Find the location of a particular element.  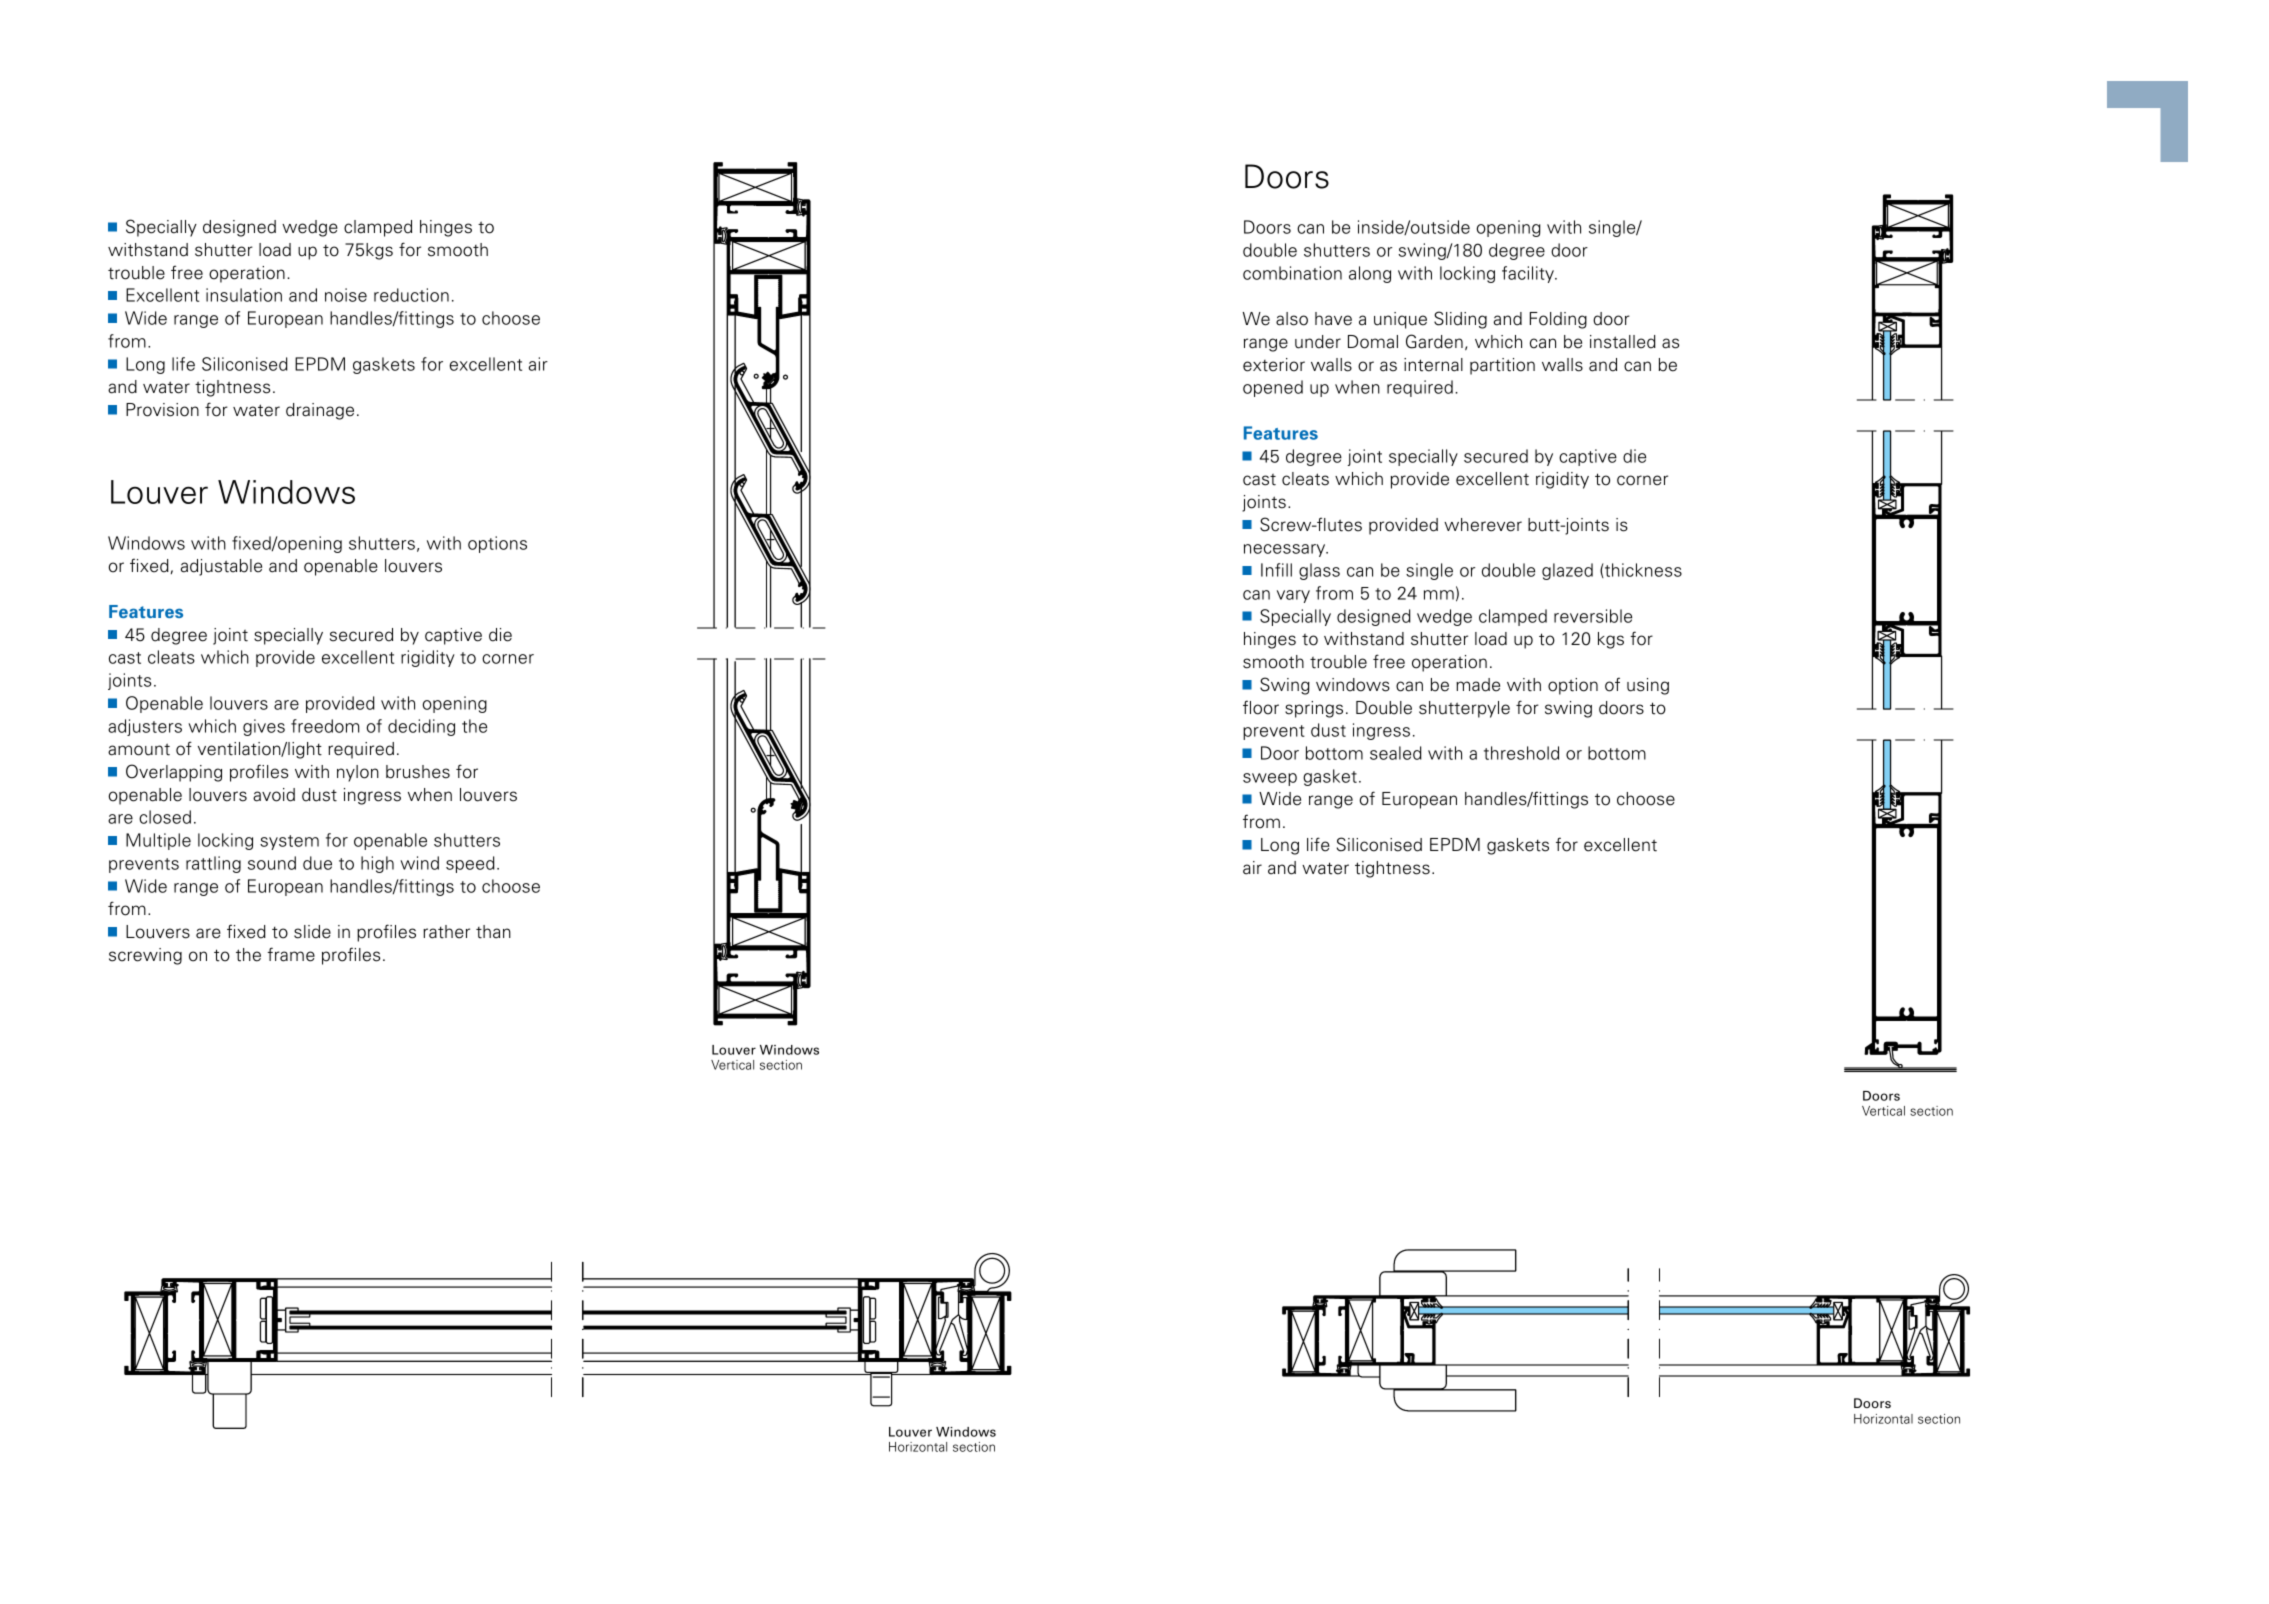

slide is located at coordinates (312, 932).
